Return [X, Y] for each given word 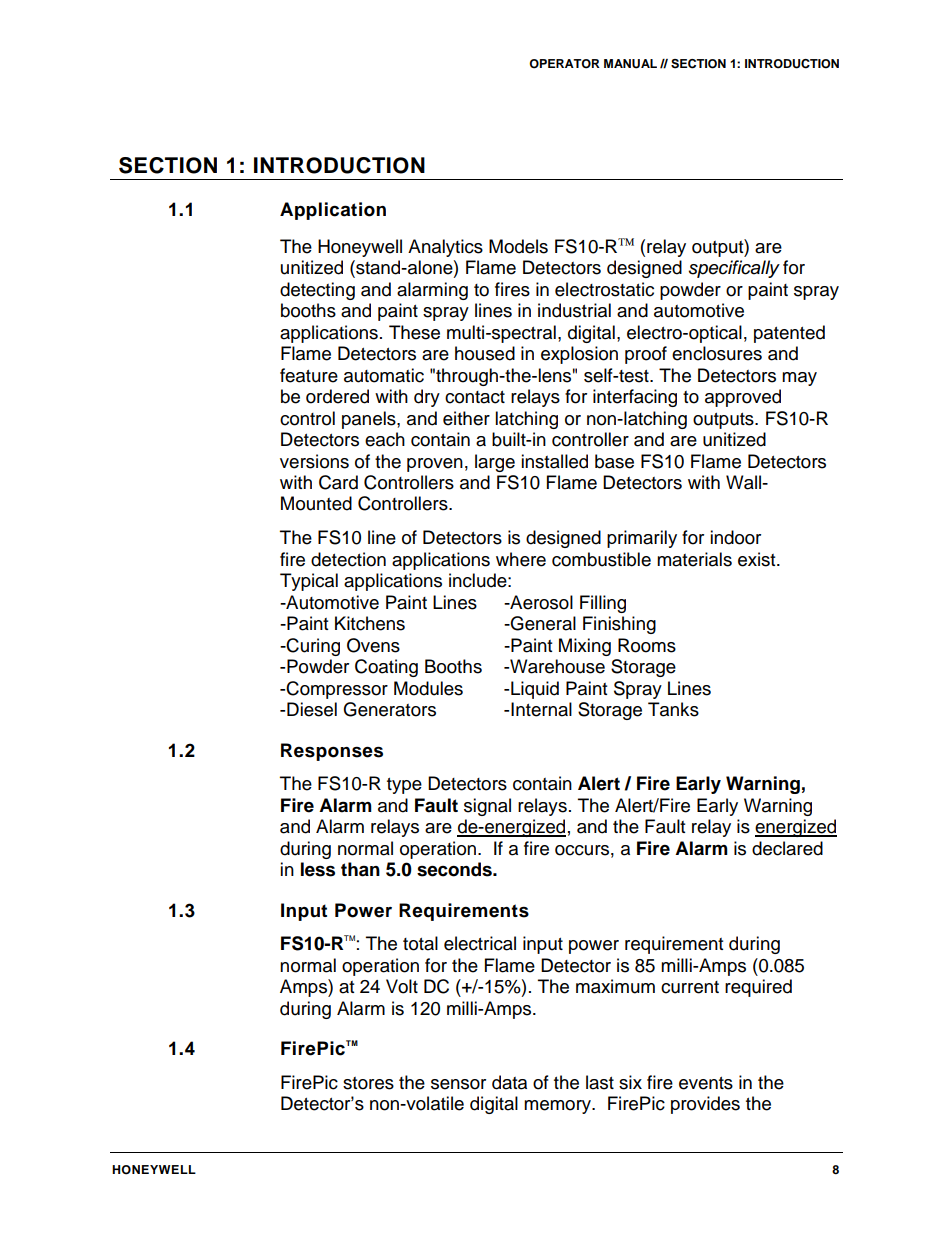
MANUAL [630, 64]
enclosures [717, 353]
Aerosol [540, 602]
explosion [579, 355]
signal [487, 807]
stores [368, 1083]
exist [758, 559]
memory [559, 1107]
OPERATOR [564, 64]
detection [348, 559]
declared [787, 848]
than [360, 869]
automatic [384, 375]
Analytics [445, 248]
